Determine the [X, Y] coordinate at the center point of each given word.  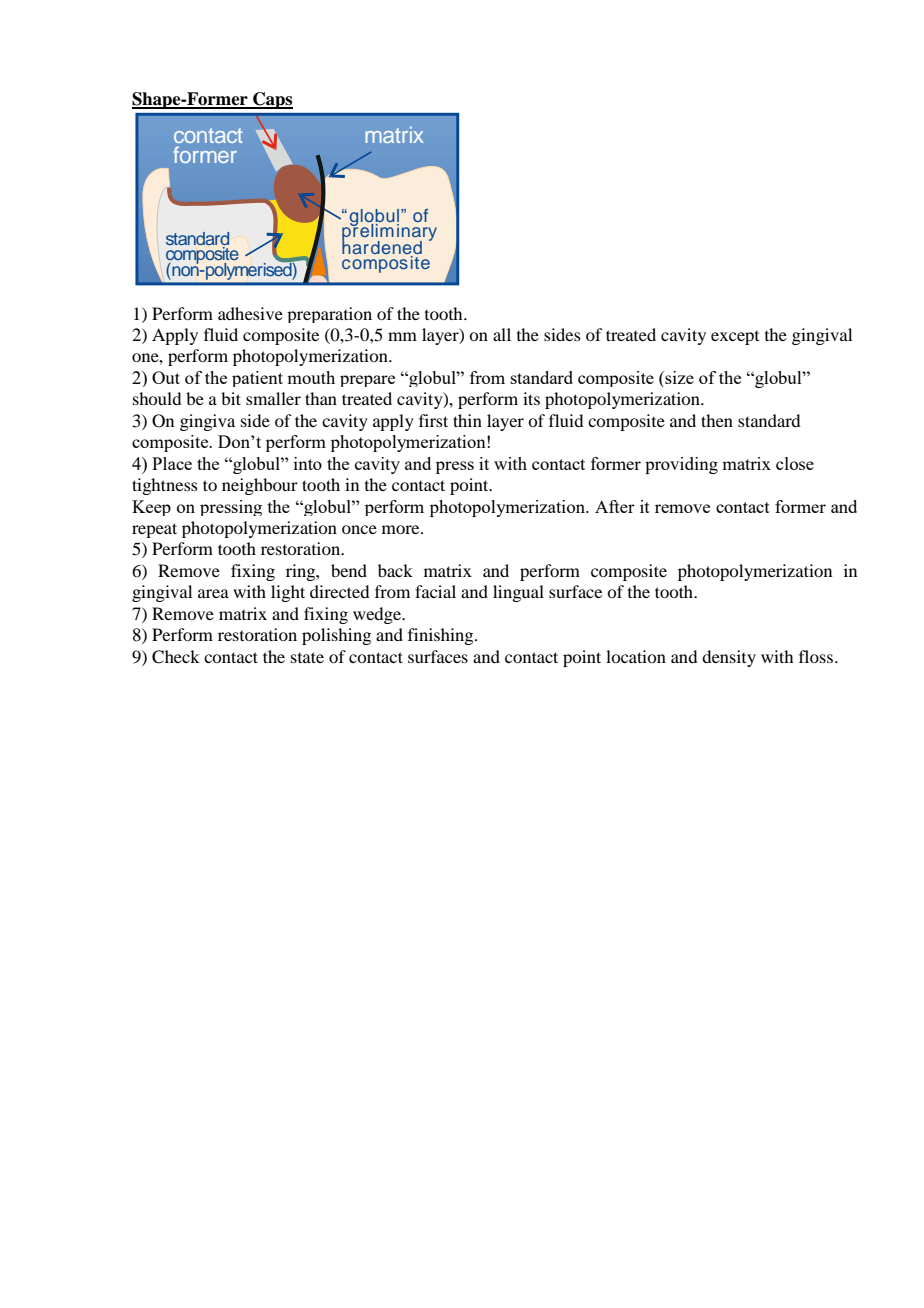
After [615, 506]
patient [257, 379]
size [678, 379]
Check [176, 657]
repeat [154, 530]
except [735, 338]
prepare [367, 381]
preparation [329, 315]
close [795, 463]
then [717, 420]
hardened [382, 246]
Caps [272, 100]
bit [231, 398]
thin [467, 420]
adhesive [250, 313]
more [402, 529]
